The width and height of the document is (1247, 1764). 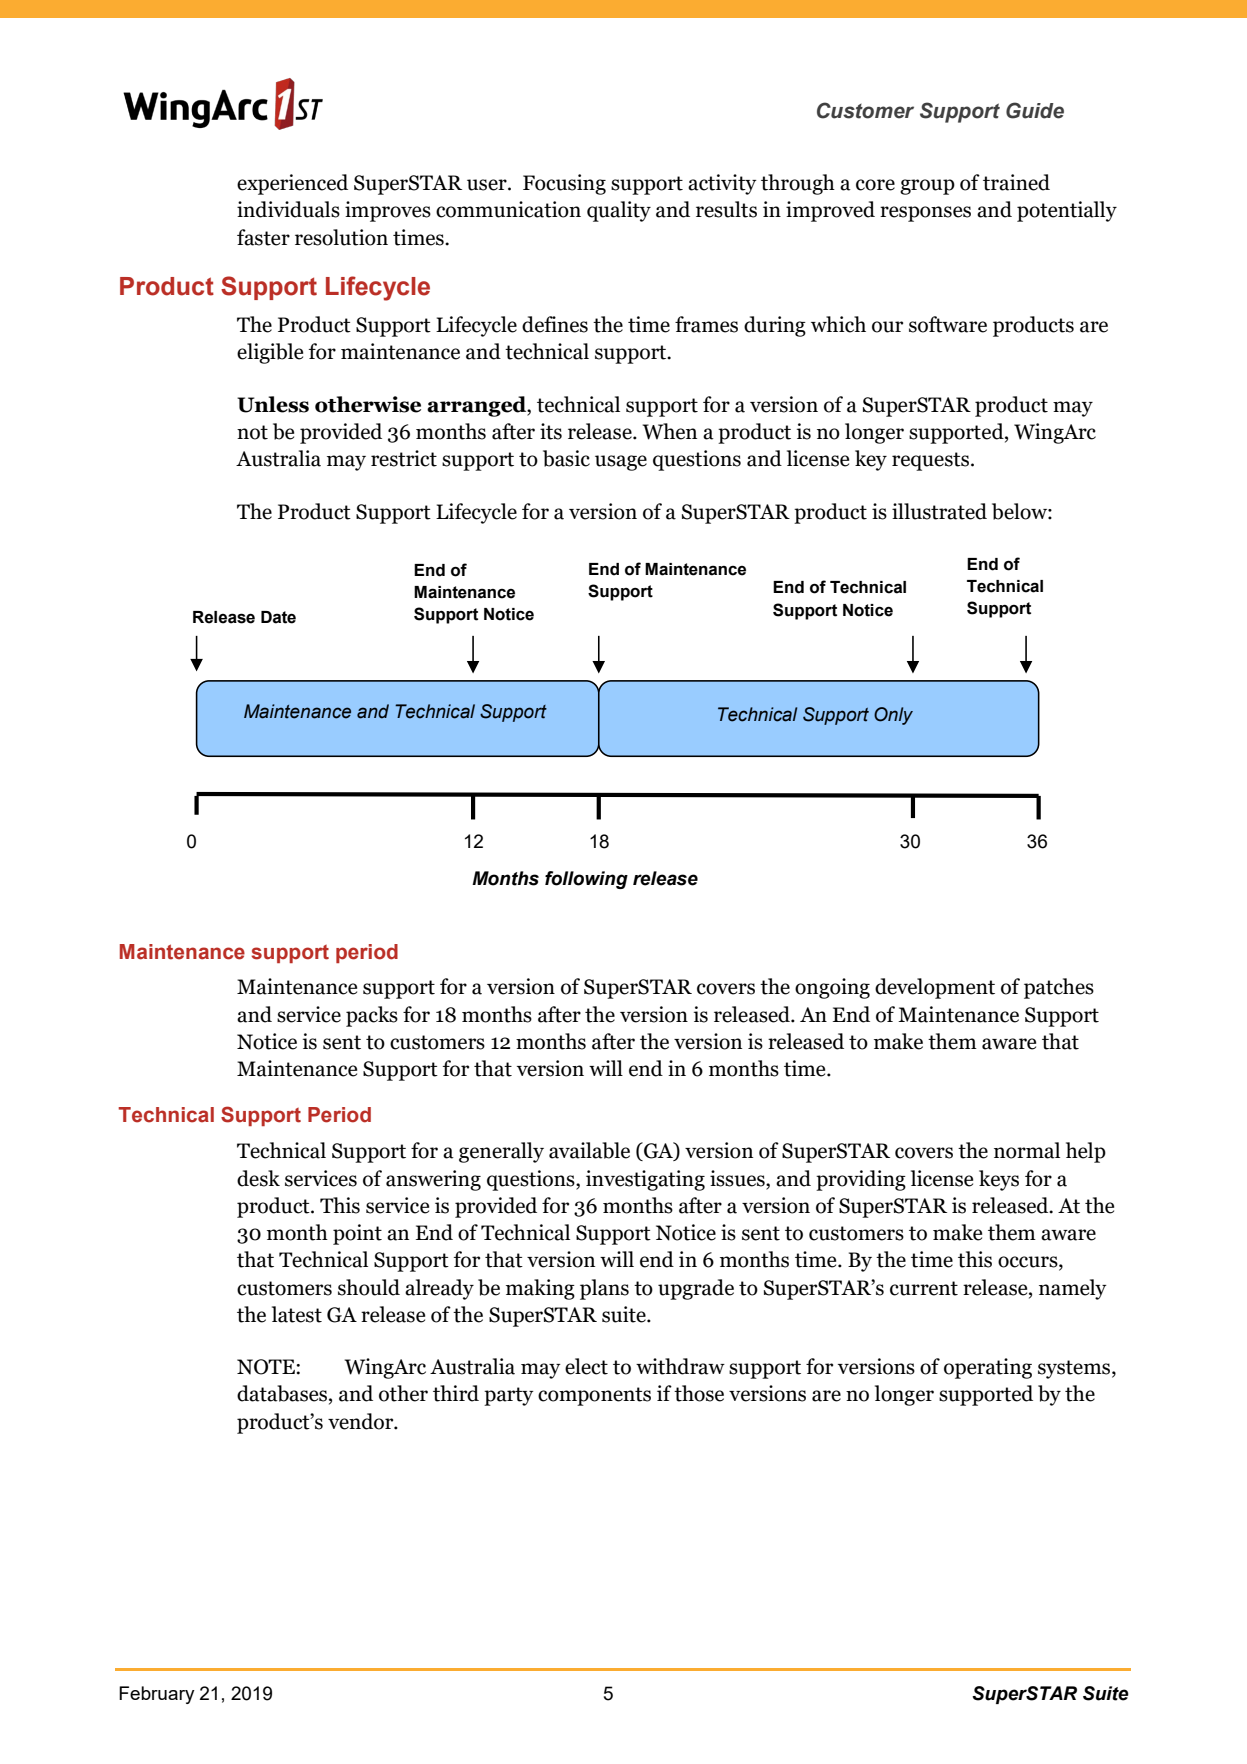 I want to click on trained, so click(x=1016, y=182).
